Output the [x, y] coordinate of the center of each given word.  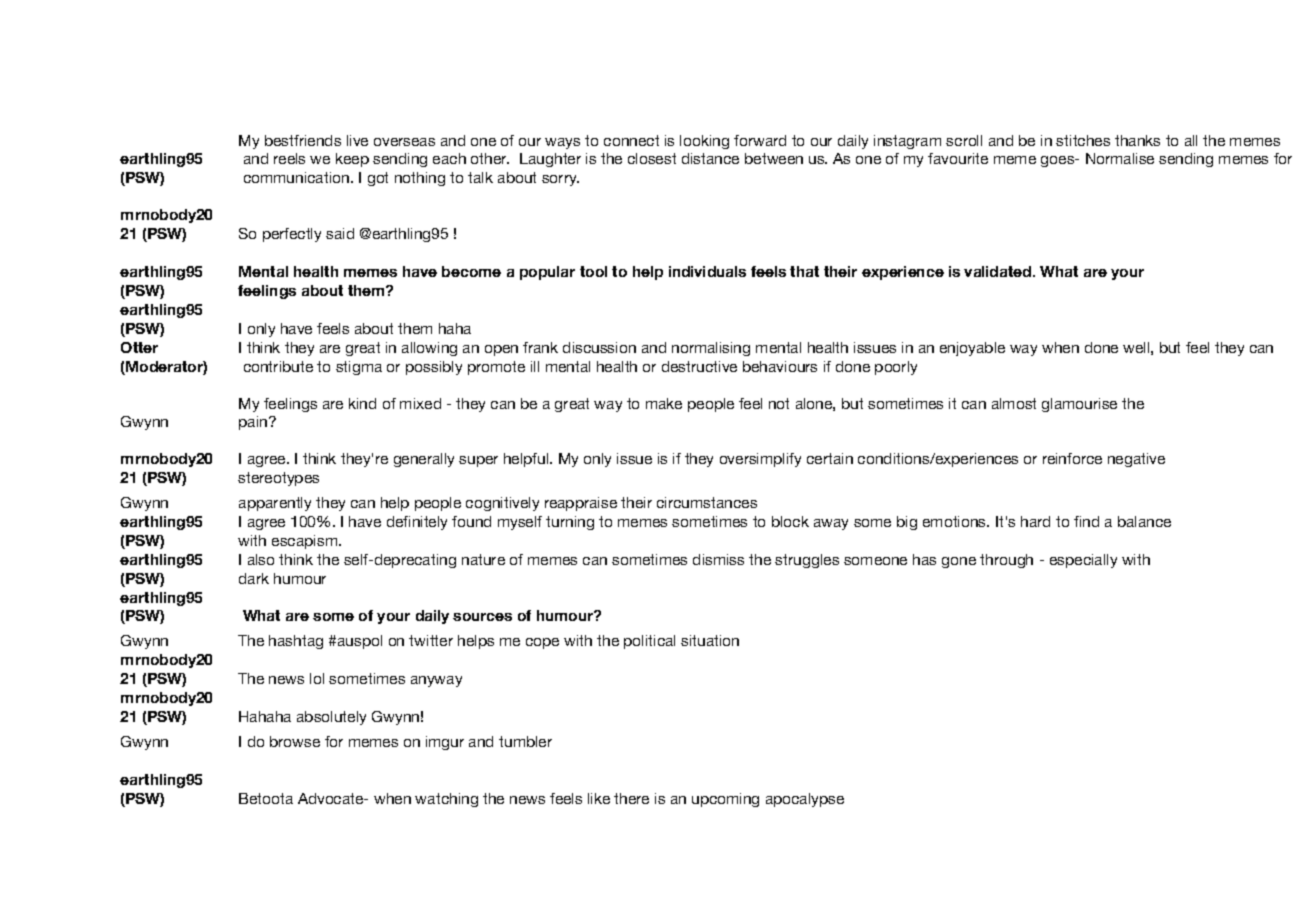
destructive [699, 366]
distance [710, 158]
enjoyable [972, 349]
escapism [306, 542]
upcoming [725, 800]
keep [352, 160]
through [1006, 561]
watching [446, 800]
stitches [1083, 140]
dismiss [718, 559]
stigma [359, 368]
